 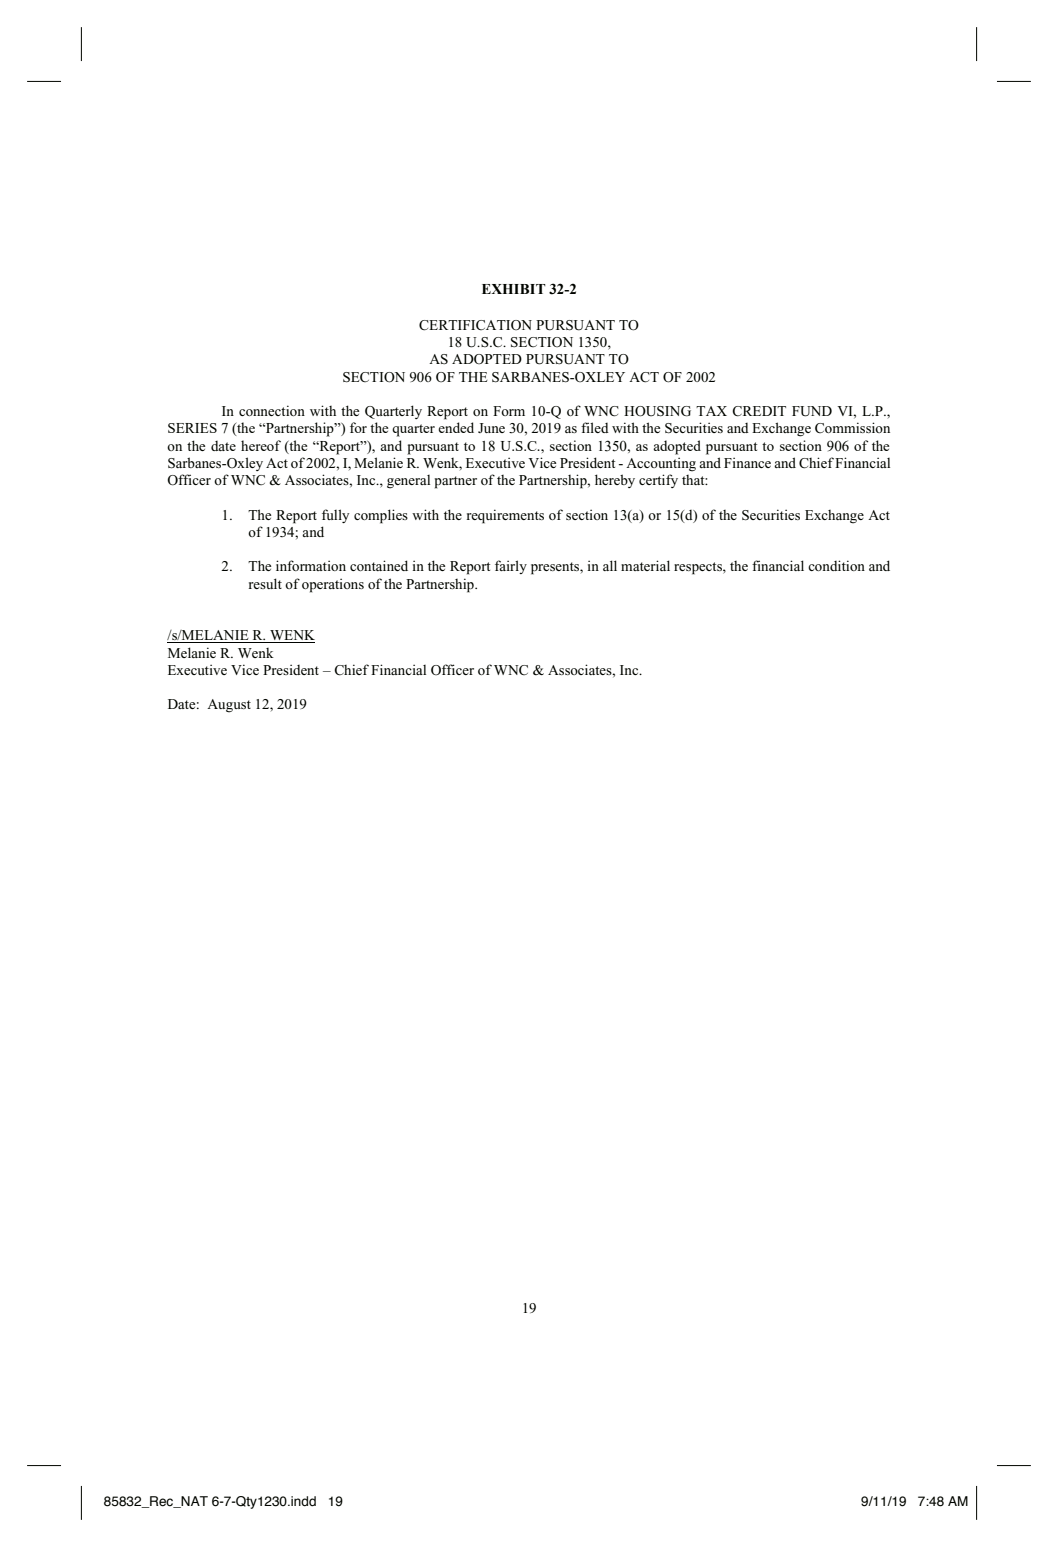 What do you see at coordinates (836, 565) in the image?
I see `condition` at bounding box center [836, 565].
